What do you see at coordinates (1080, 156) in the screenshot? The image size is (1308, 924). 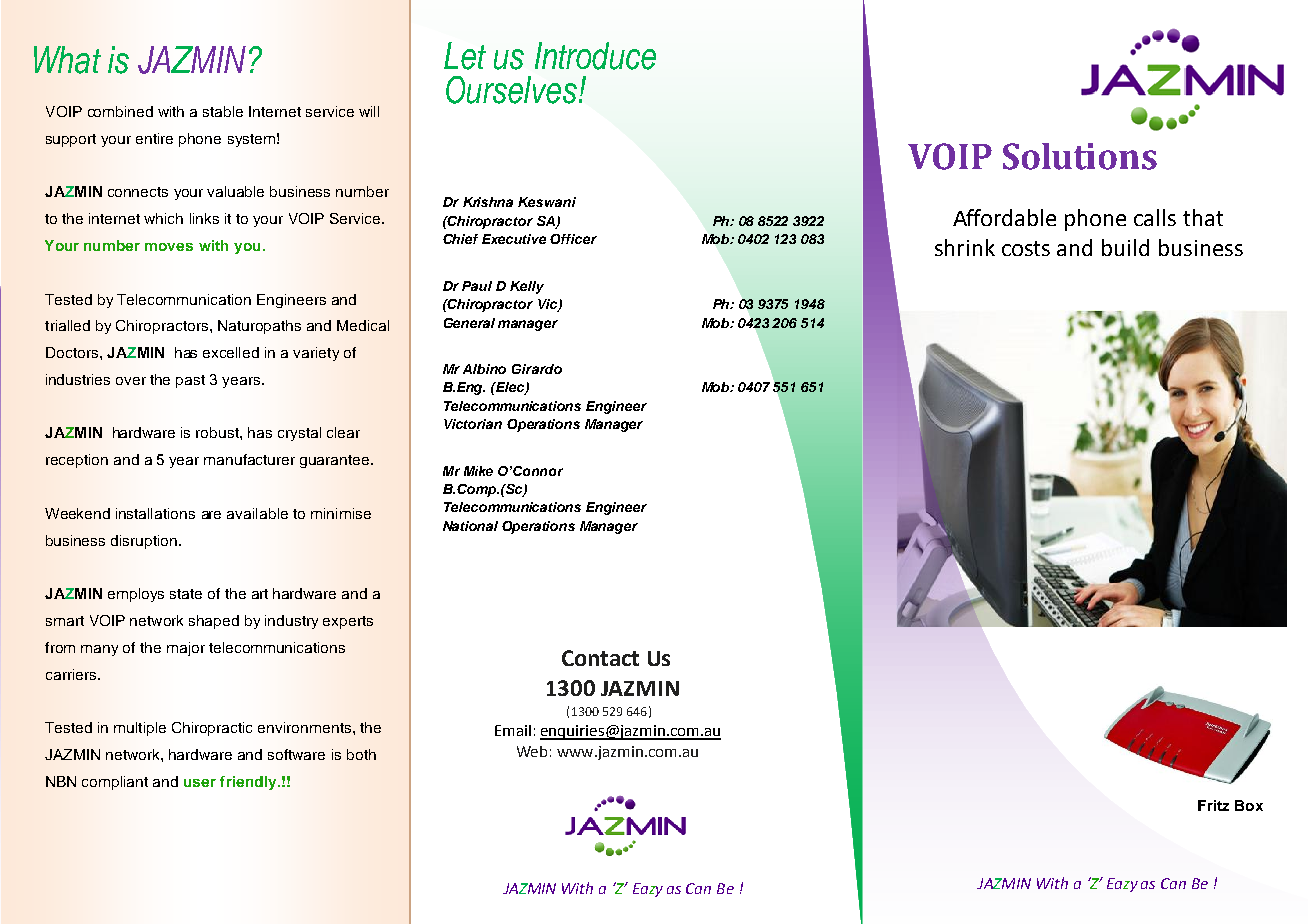 I see `Solutions` at bounding box center [1080, 156].
